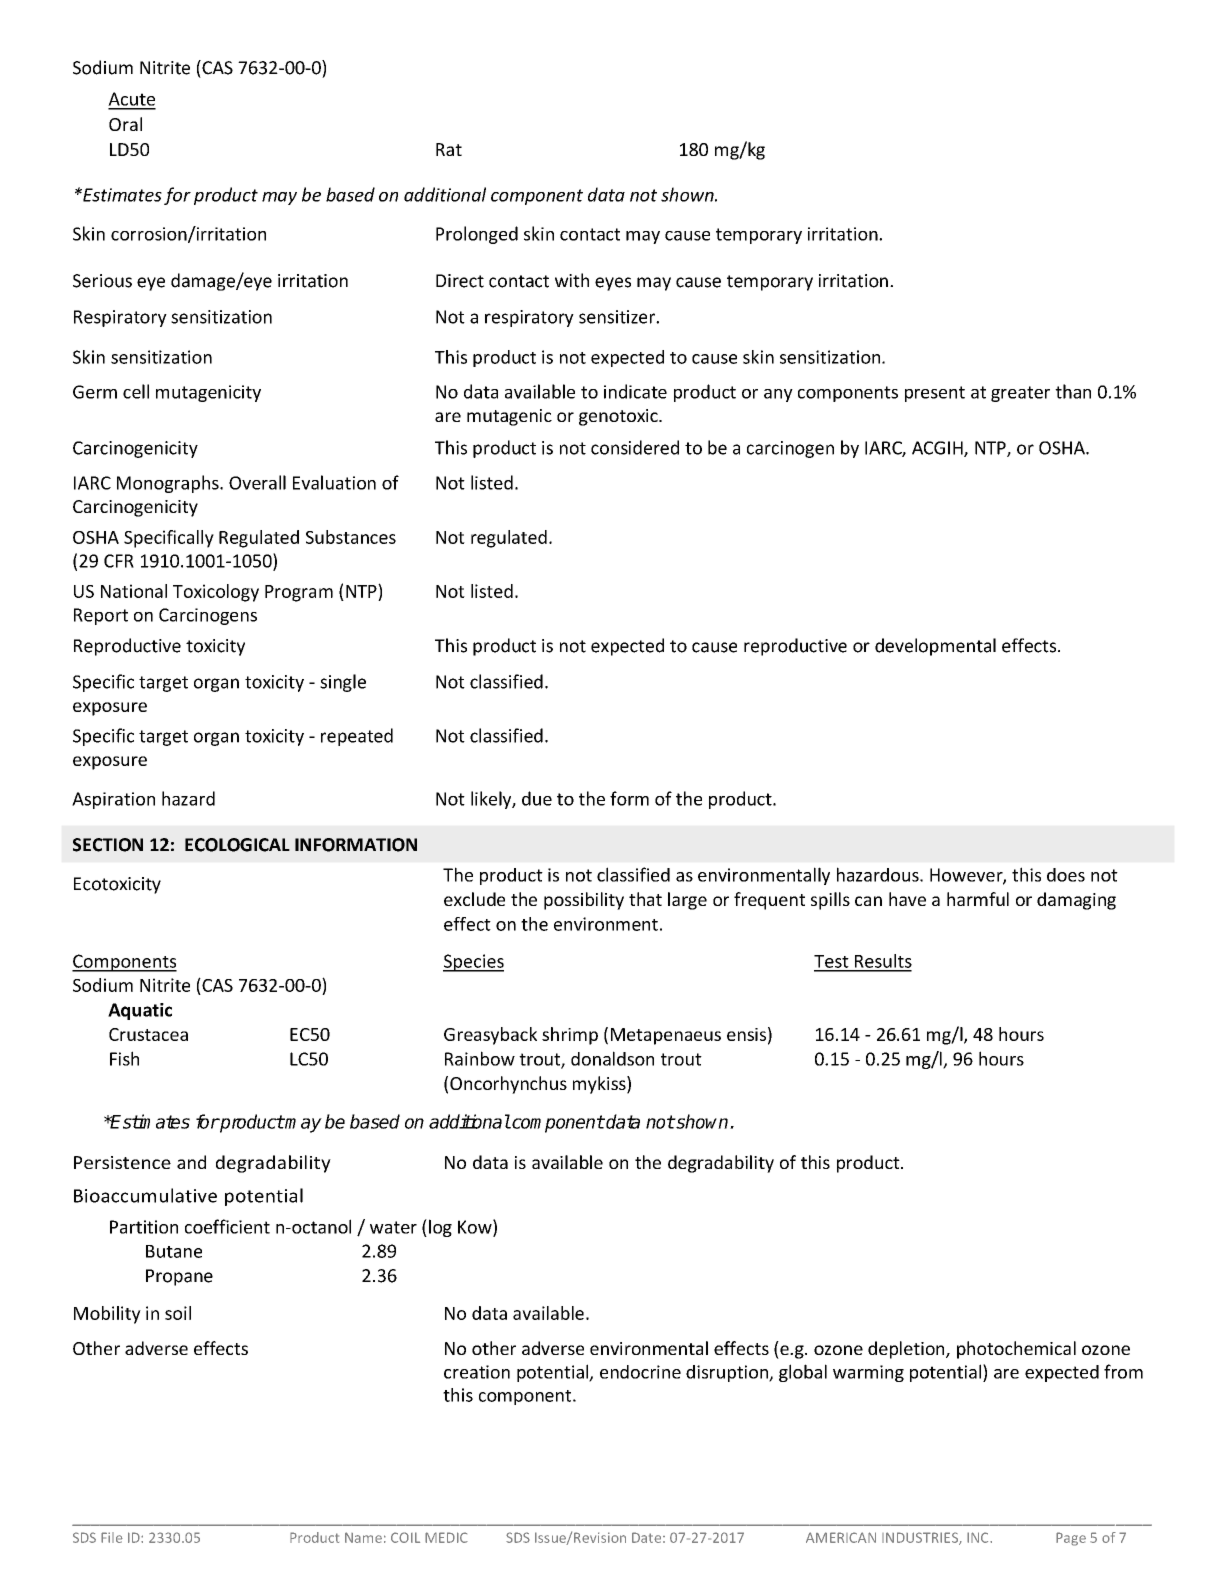  What do you see at coordinates (237, 845) in the screenshot?
I see `ECOLOGICAL` at bounding box center [237, 845].
